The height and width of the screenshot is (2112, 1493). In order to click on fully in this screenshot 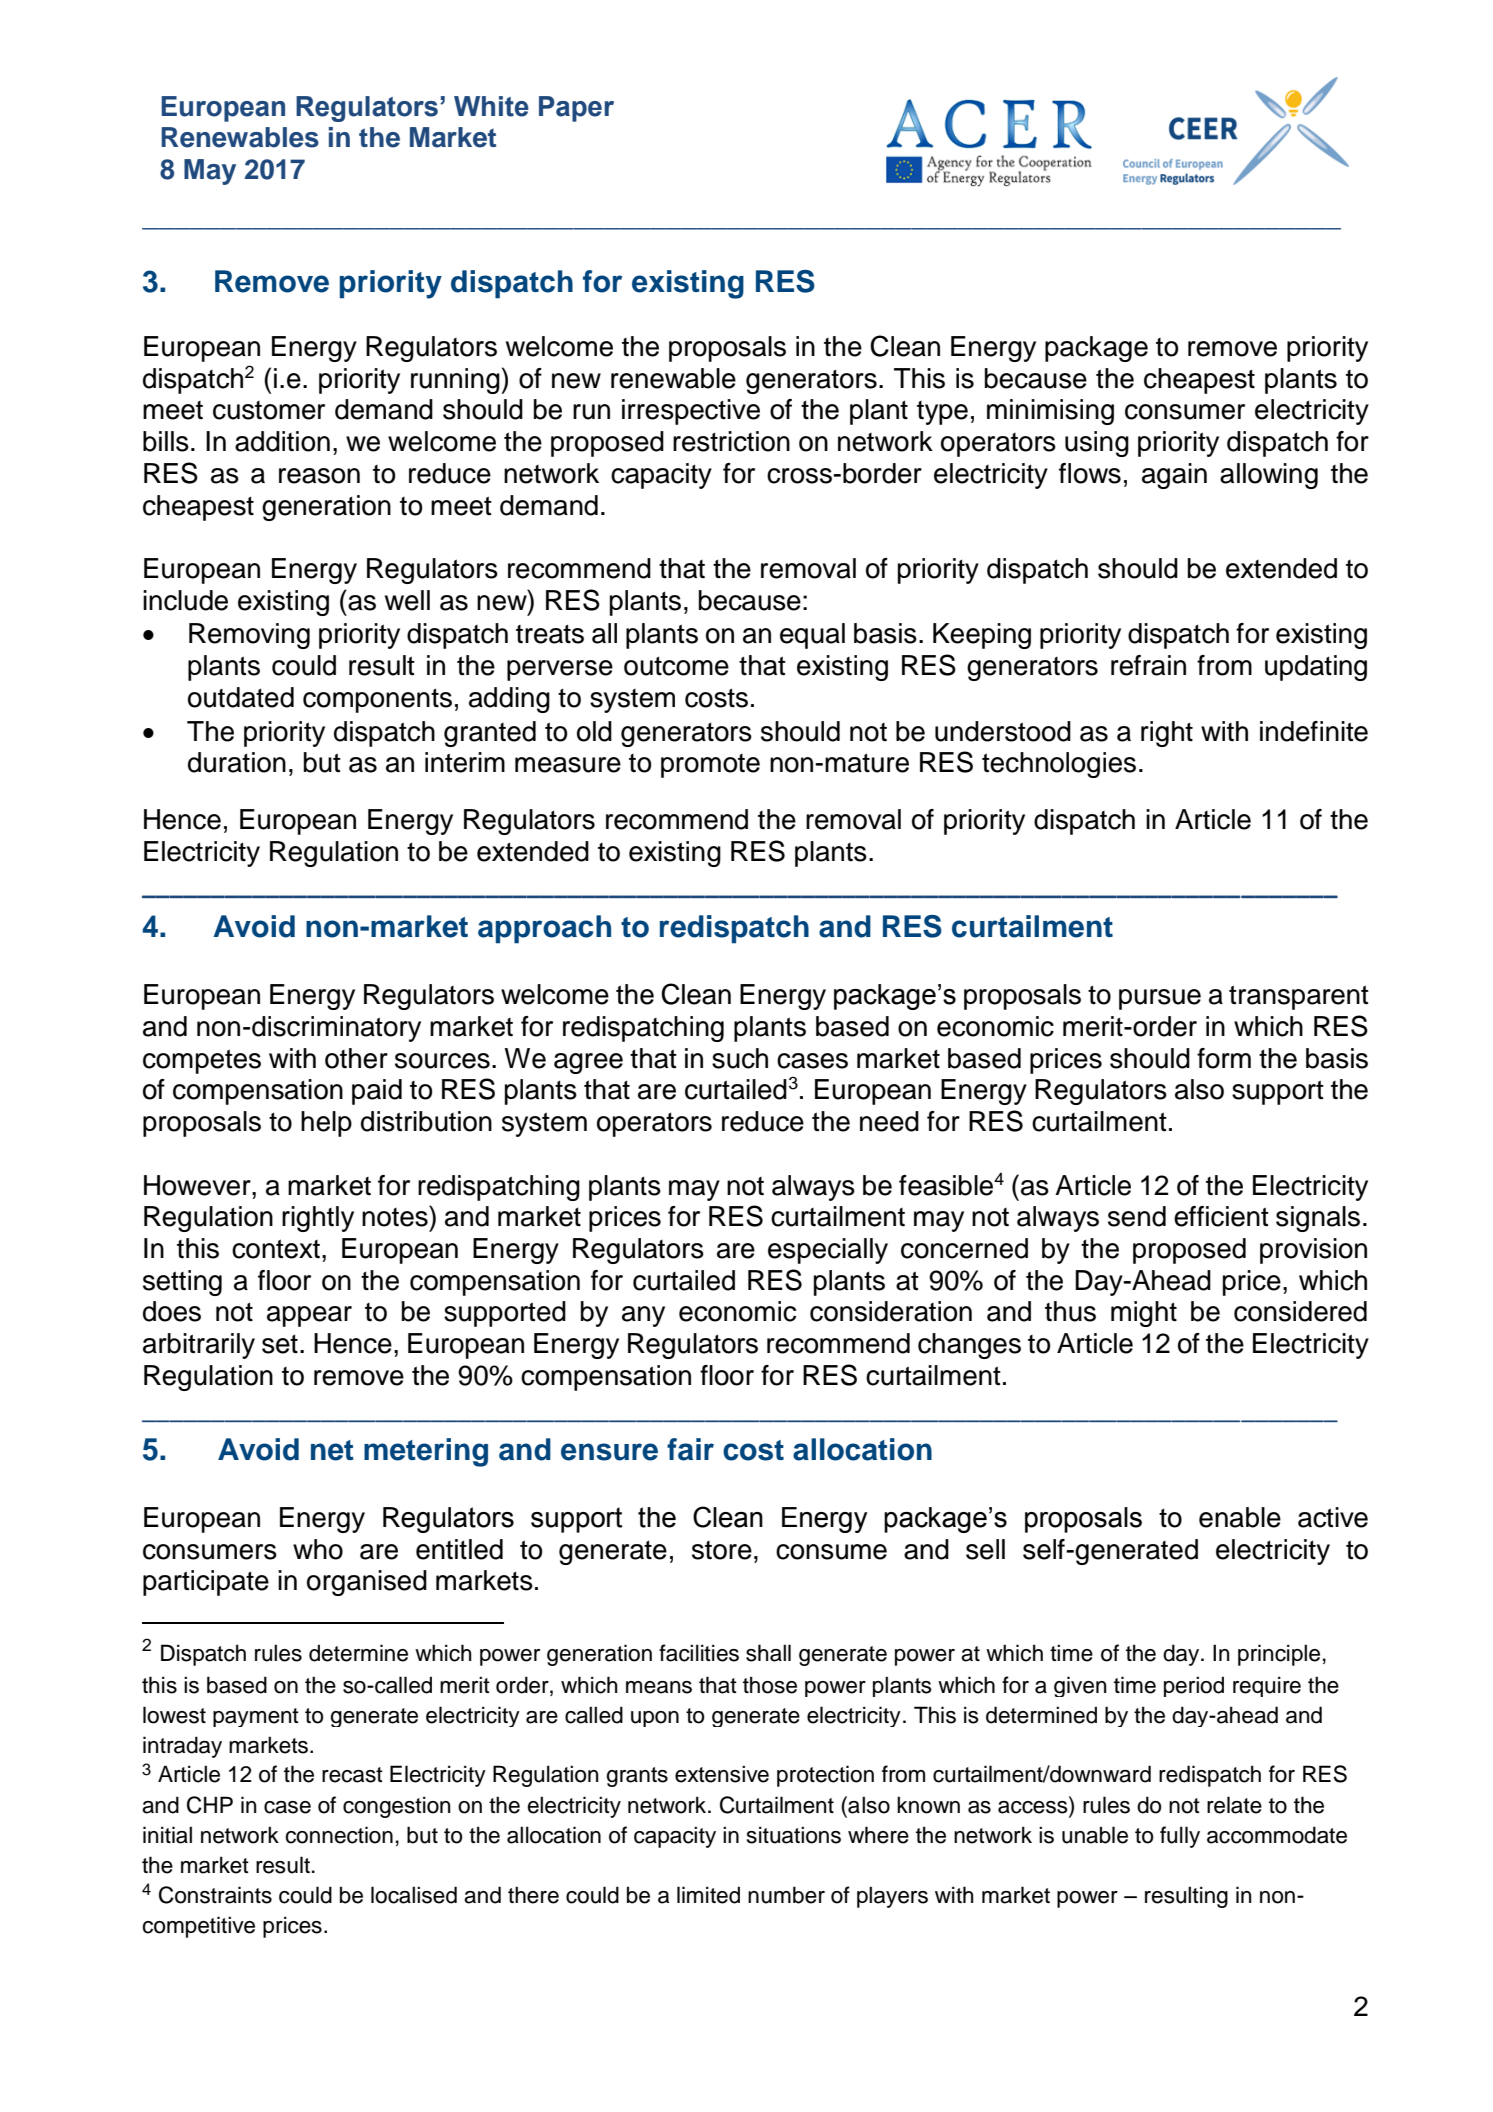, I will do `click(1180, 1837)`.
